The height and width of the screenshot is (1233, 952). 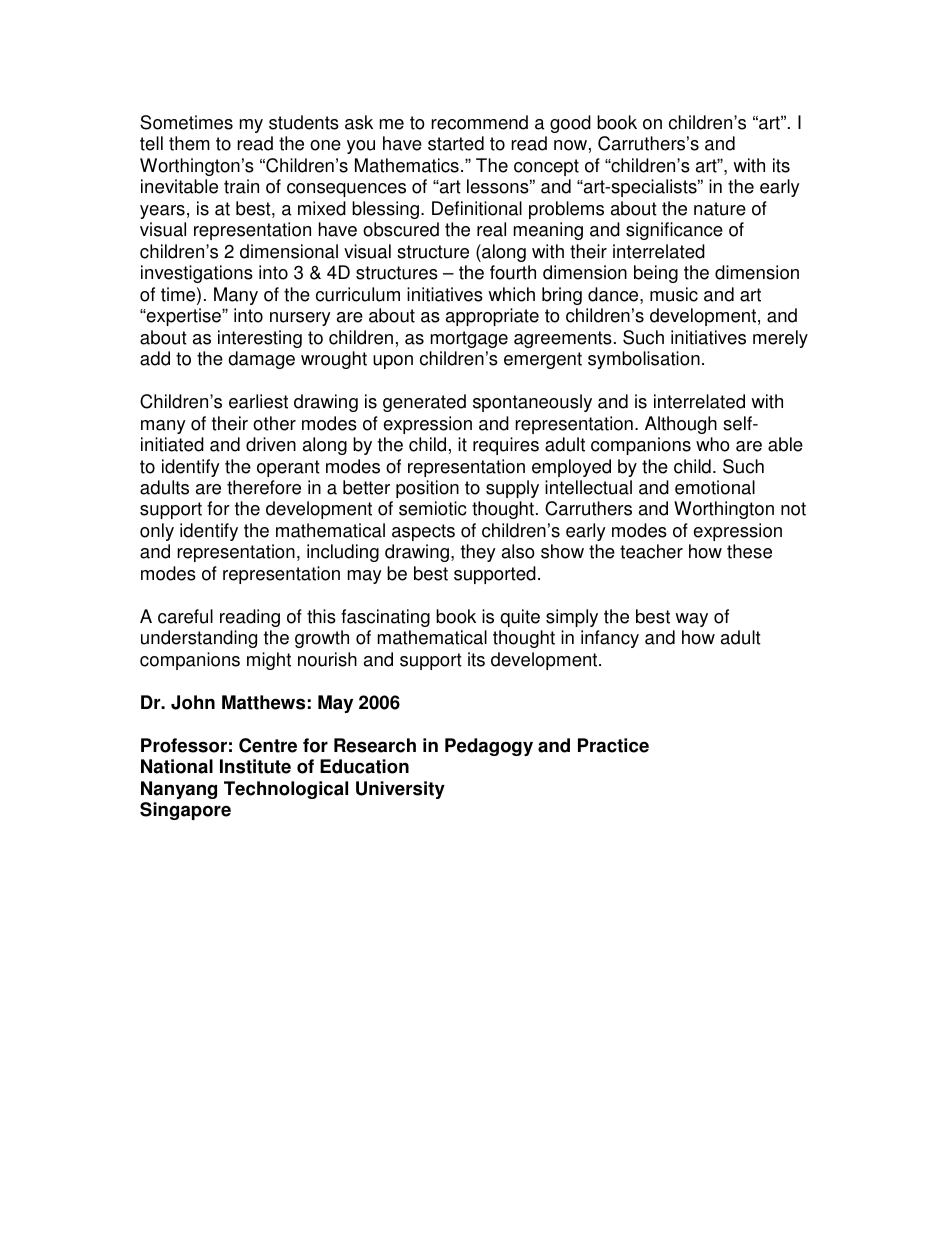 What do you see at coordinates (780, 339) in the screenshot?
I see `merely` at bounding box center [780, 339].
